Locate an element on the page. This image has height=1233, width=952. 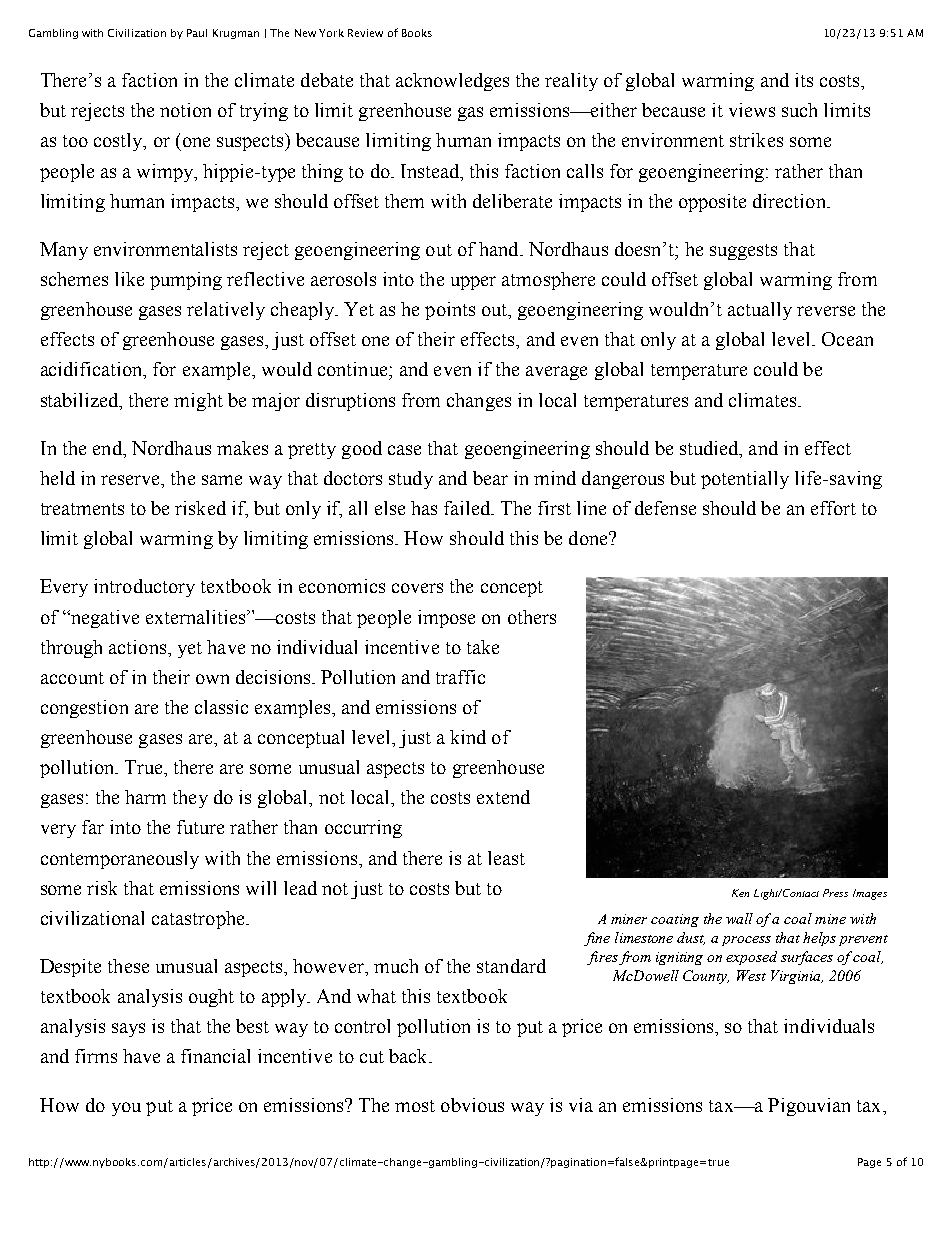
case is located at coordinates (404, 450).
